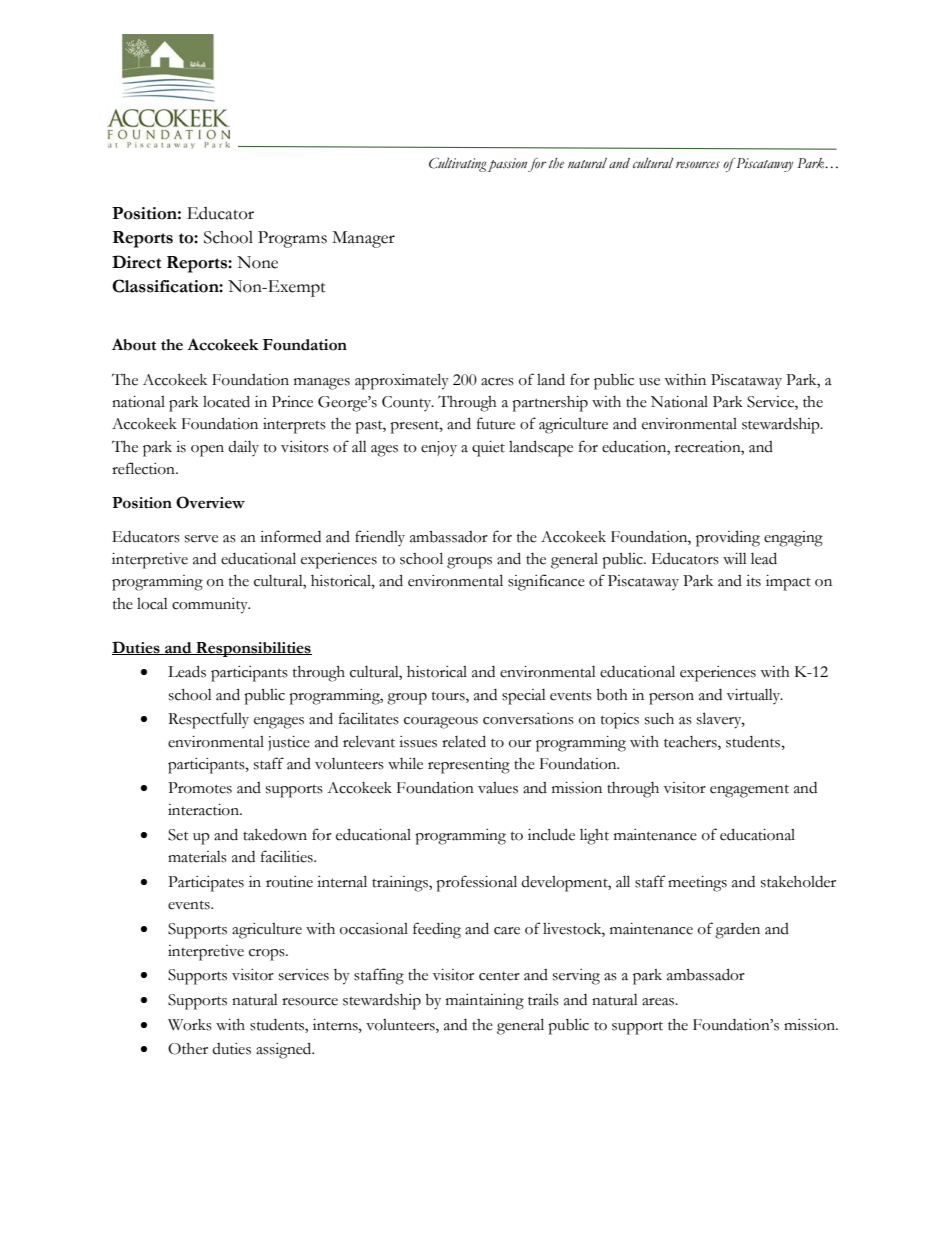  What do you see at coordinates (507, 165) in the document?
I see `passion` at bounding box center [507, 165].
